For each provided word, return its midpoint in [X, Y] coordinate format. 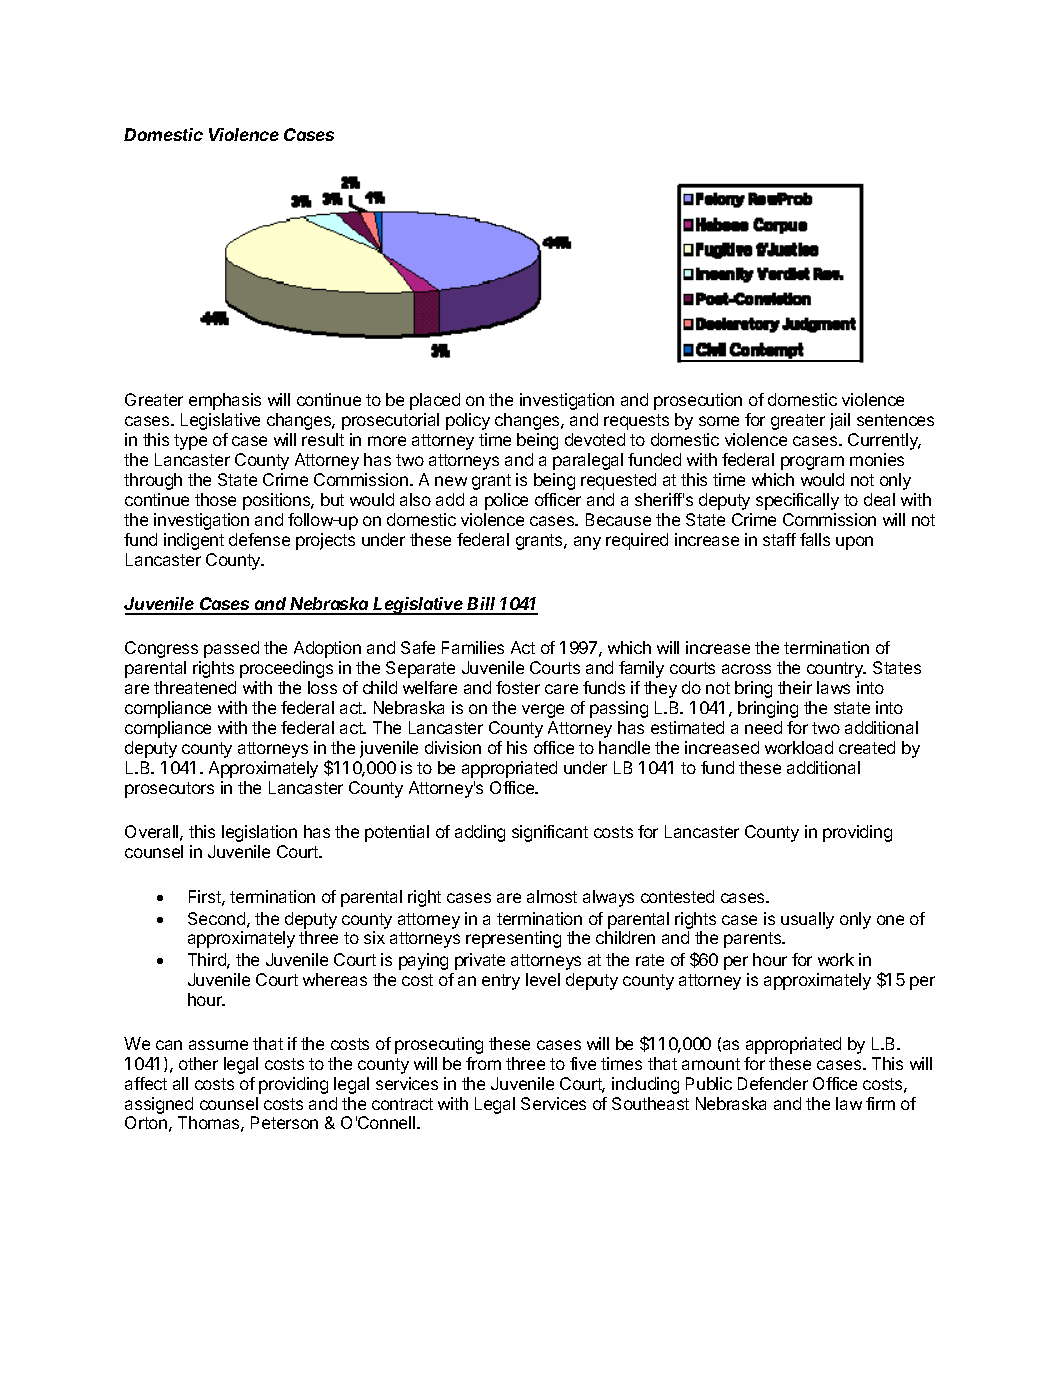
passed [231, 649]
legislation [259, 833]
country [836, 670]
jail [840, 421]
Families [473, 647]
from [483, 1063]
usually [807, 920]
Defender [773, 1083]
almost [552, 896]
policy [468, 421]
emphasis [225, 401]
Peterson [284, 1122]
